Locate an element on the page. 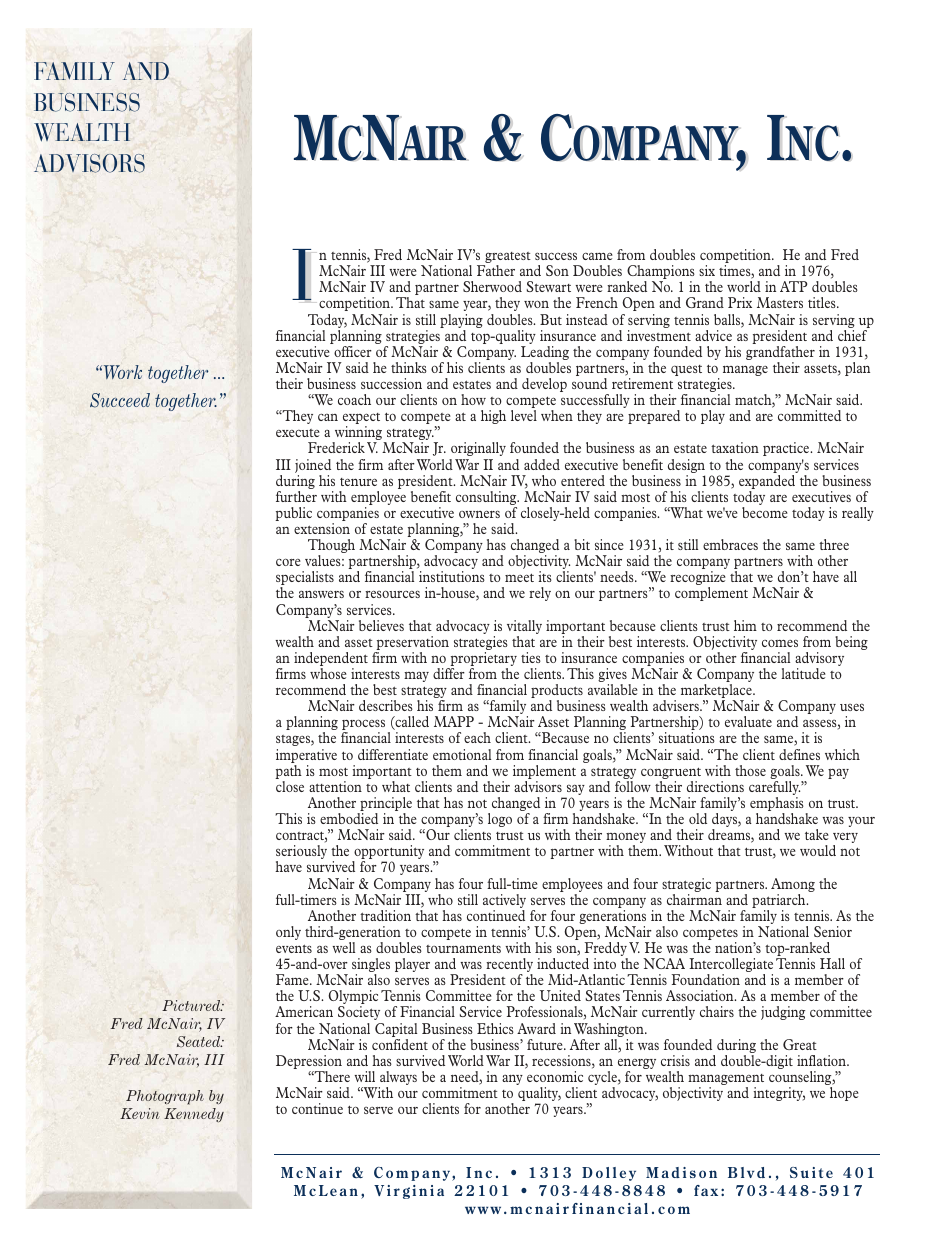 The image size is (952, 1237). Sherwood is located at coordinates (492, 286).
